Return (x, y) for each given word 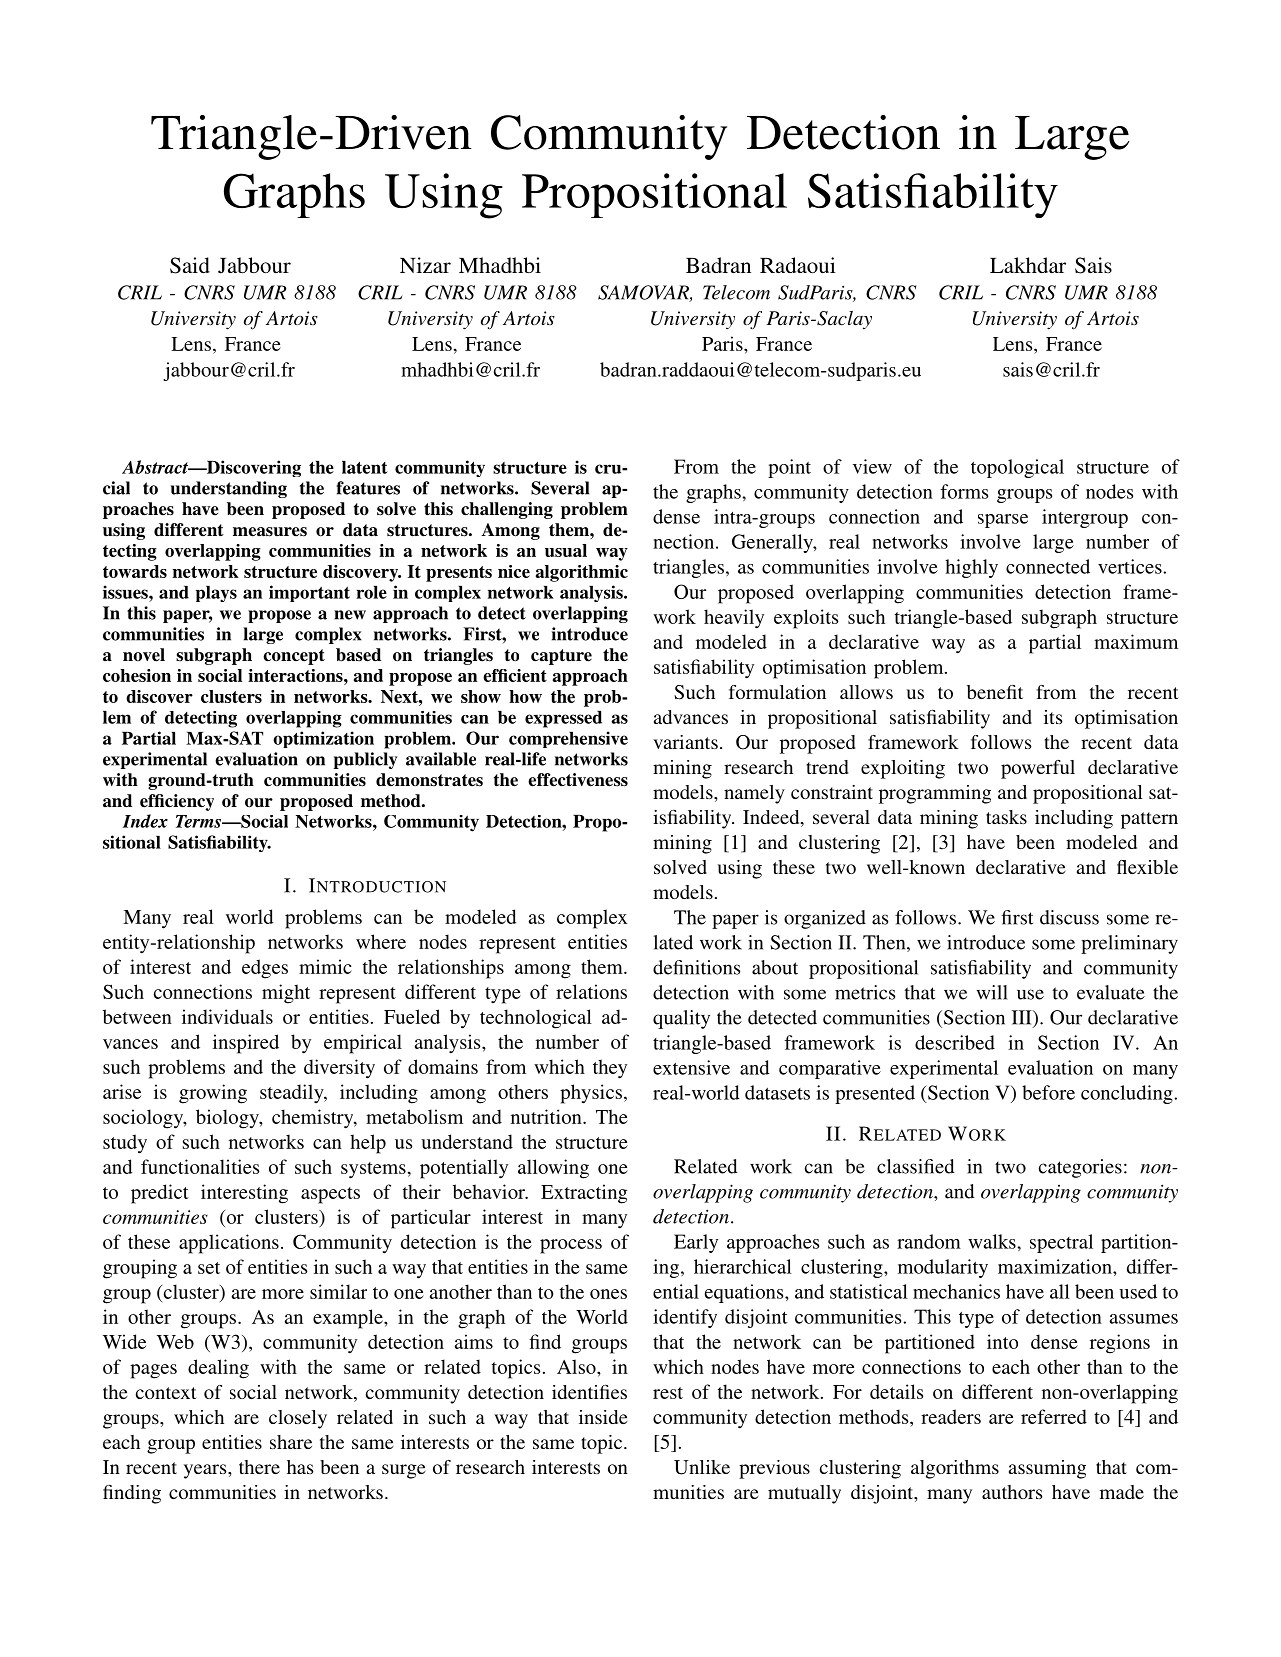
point (789, 468)
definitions (696, 967)
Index (145, 821)
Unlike (702, 1467)
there (259, 1467)
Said (190, 265)
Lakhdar (1028, 265)
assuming (1047, 1469)
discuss (1069, 917)
